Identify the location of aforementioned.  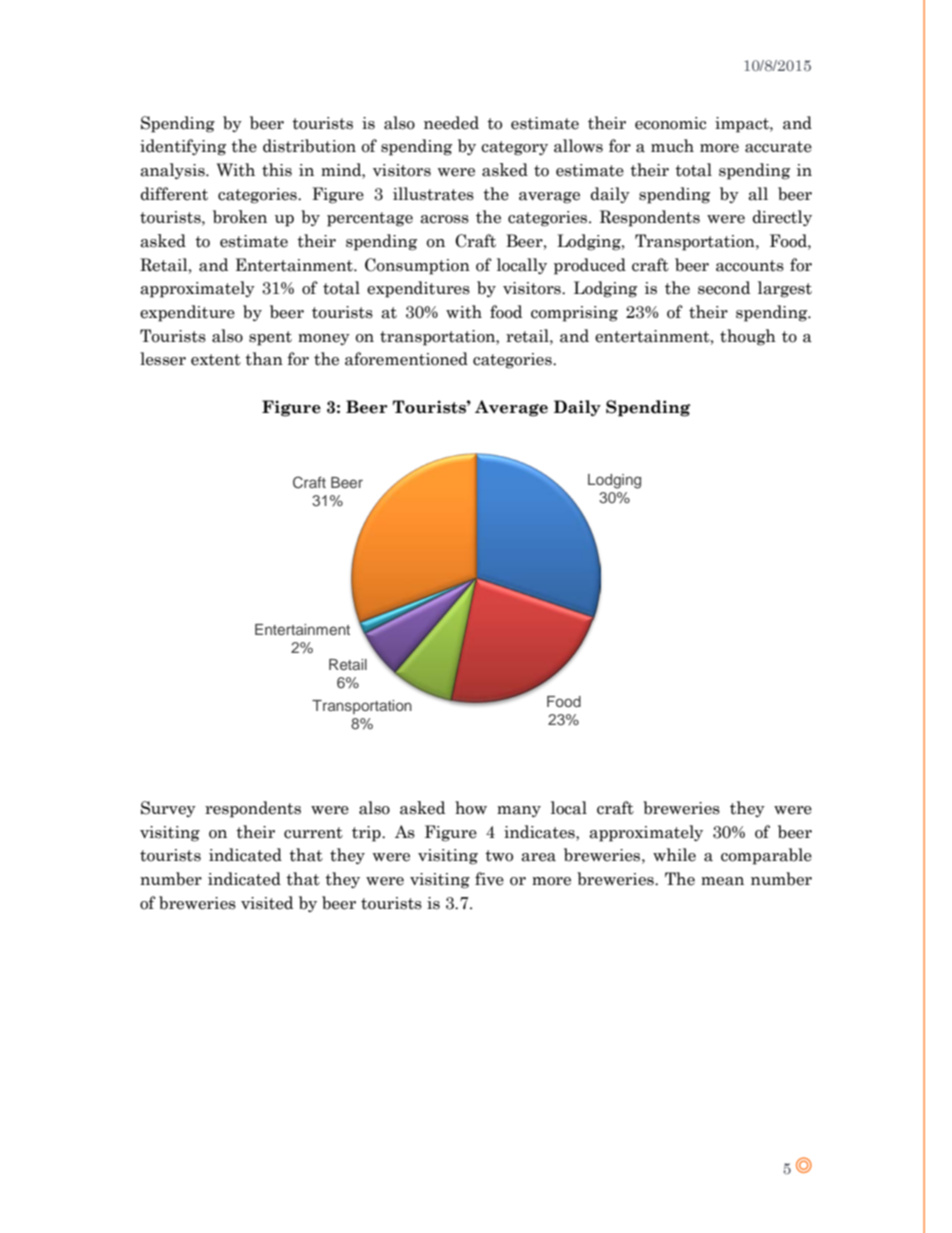
(406, 359).
